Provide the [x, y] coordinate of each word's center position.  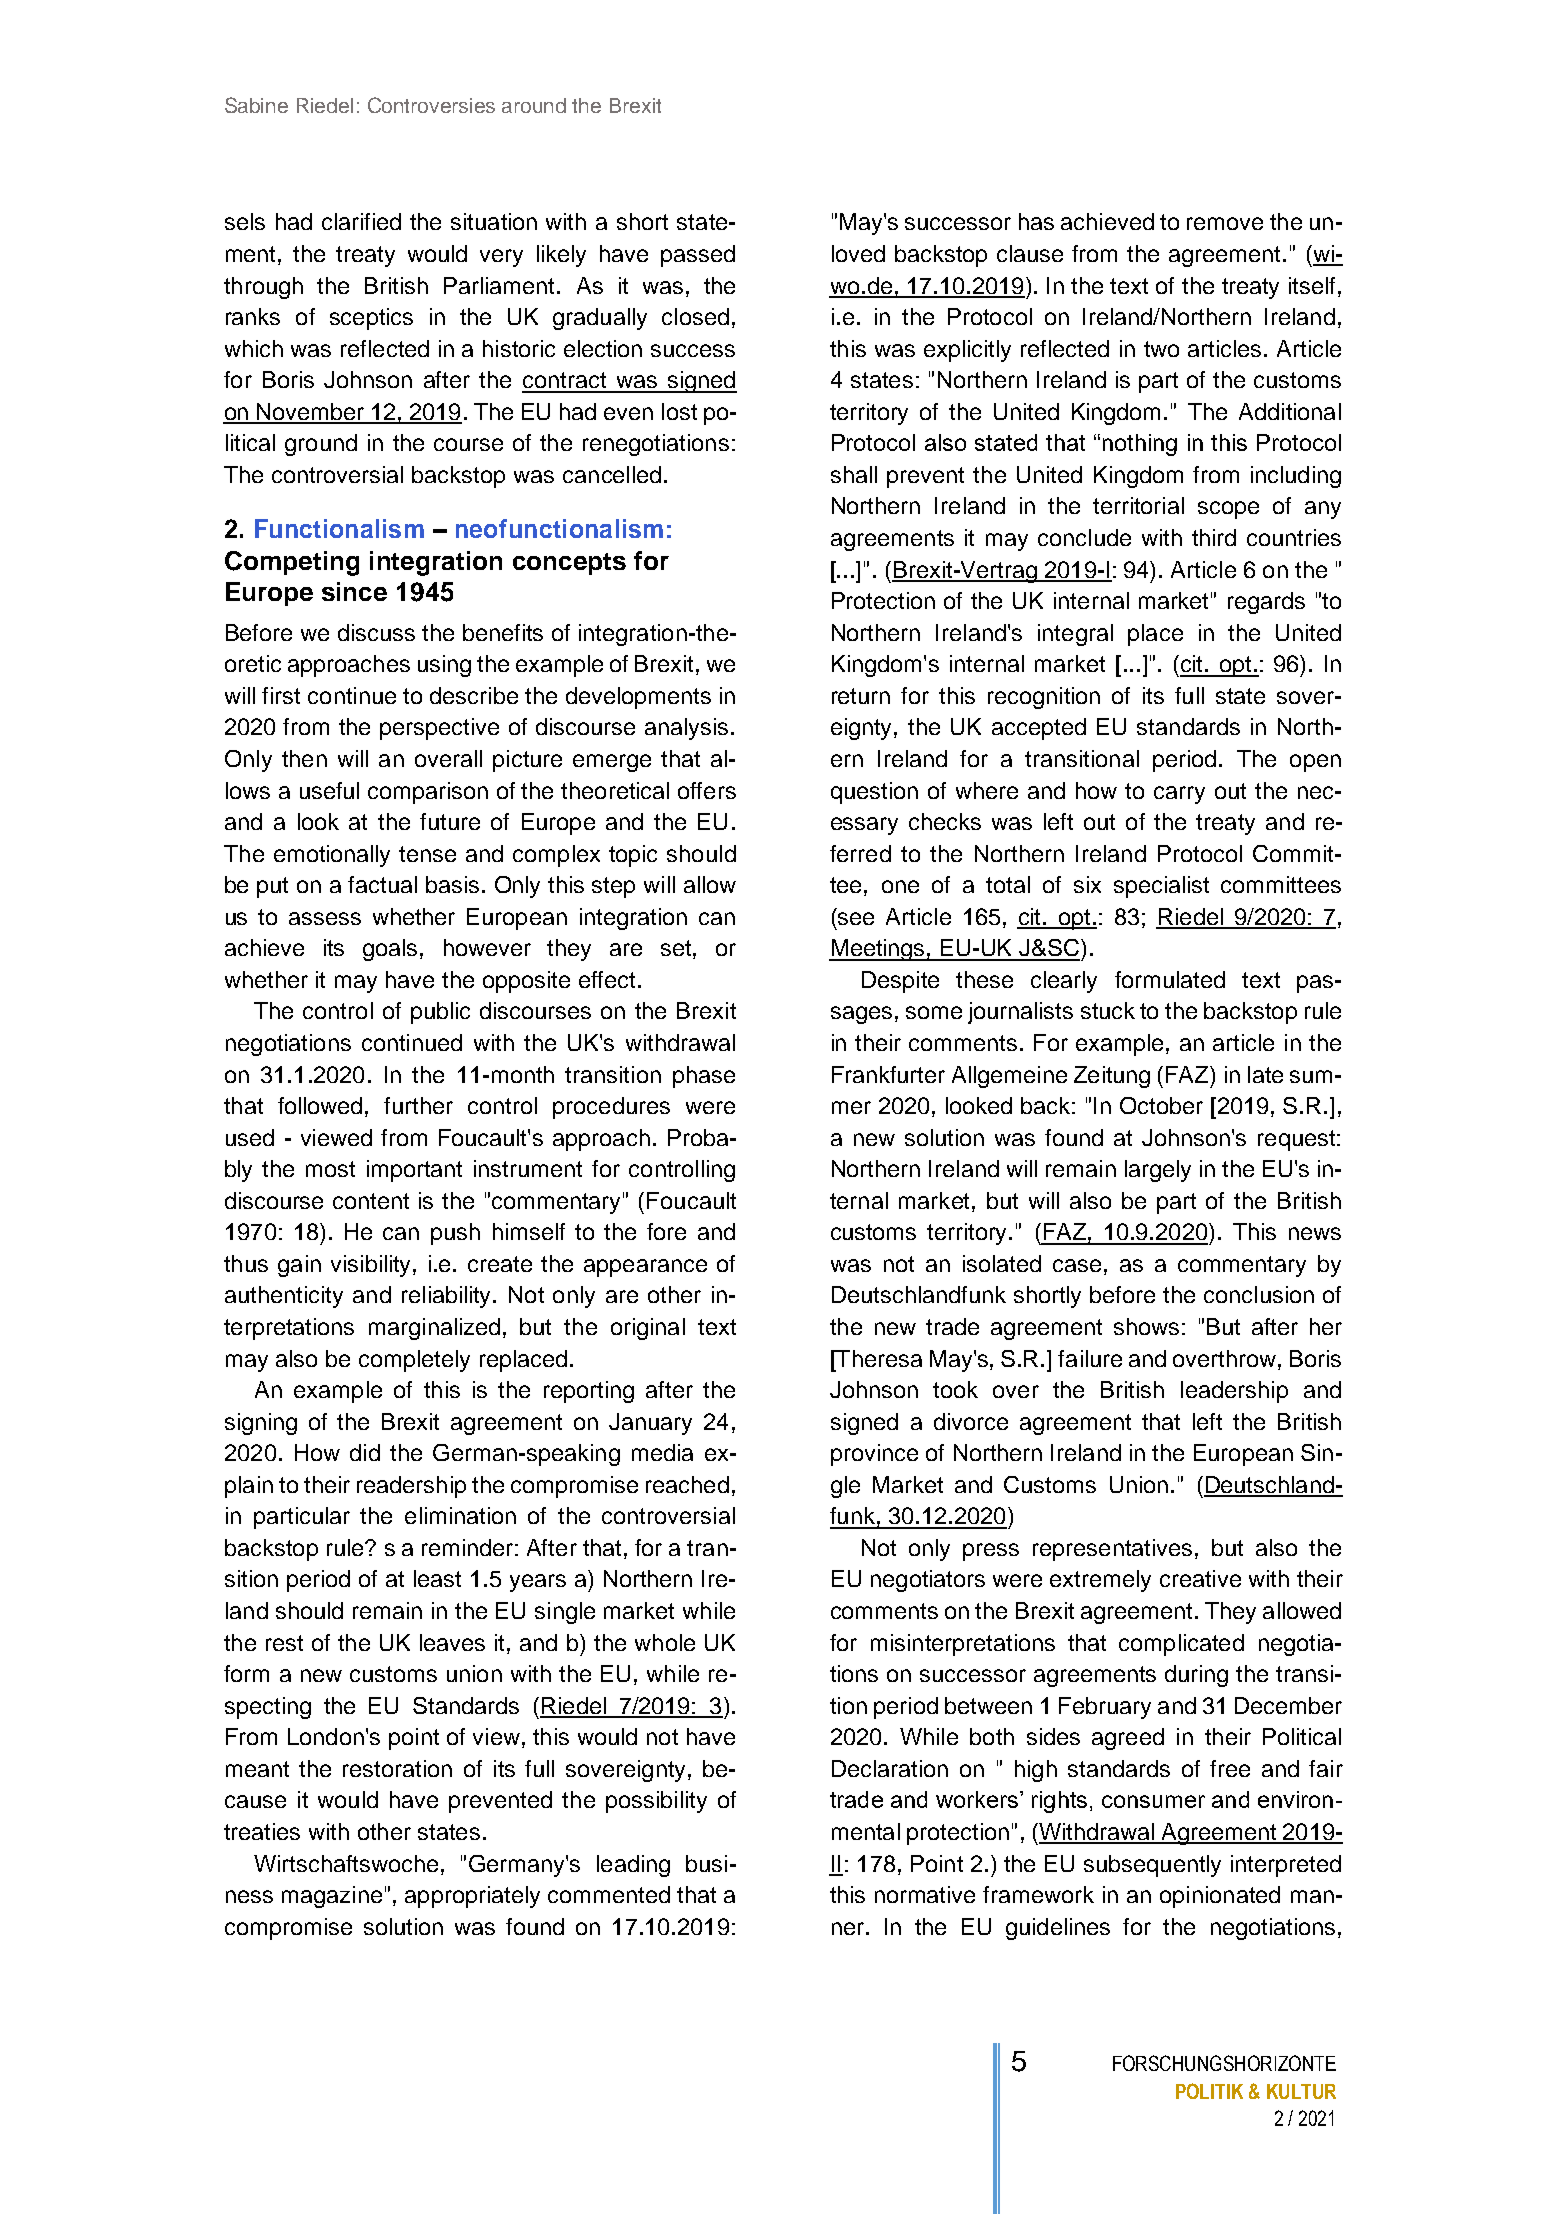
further [418, 1105]
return [861, 696]
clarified [361, 221]
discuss [376, 632]
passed [698, 256]
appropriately [472, 1897]
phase [704, 1077]
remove [1225, 223]
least [437, 1578]
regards [1266, 603]
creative [1200, 1578]
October [1161, 1105]
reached [687, 1484]
